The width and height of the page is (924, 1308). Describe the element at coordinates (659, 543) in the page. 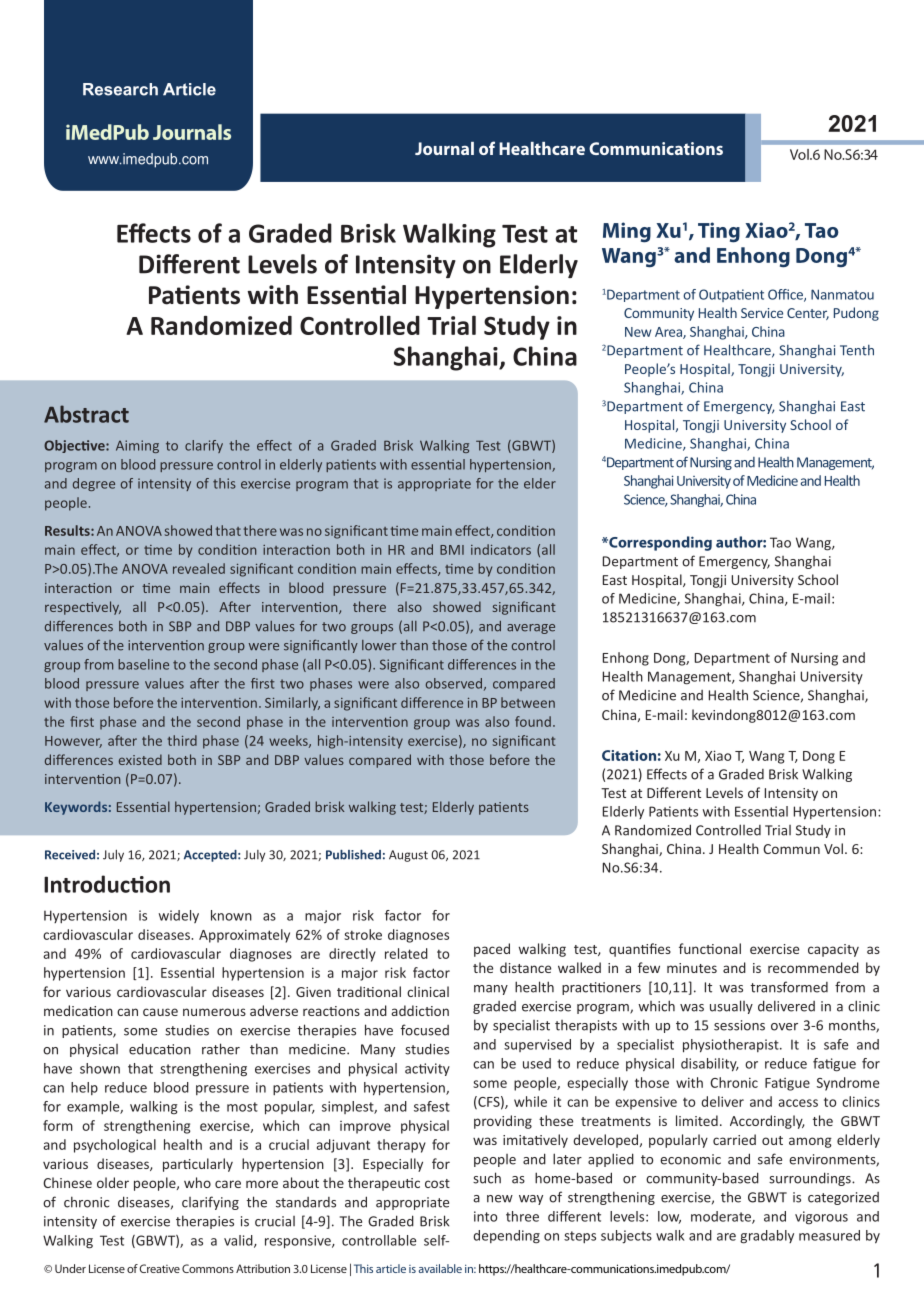

I see `Corresponding` at that location.
